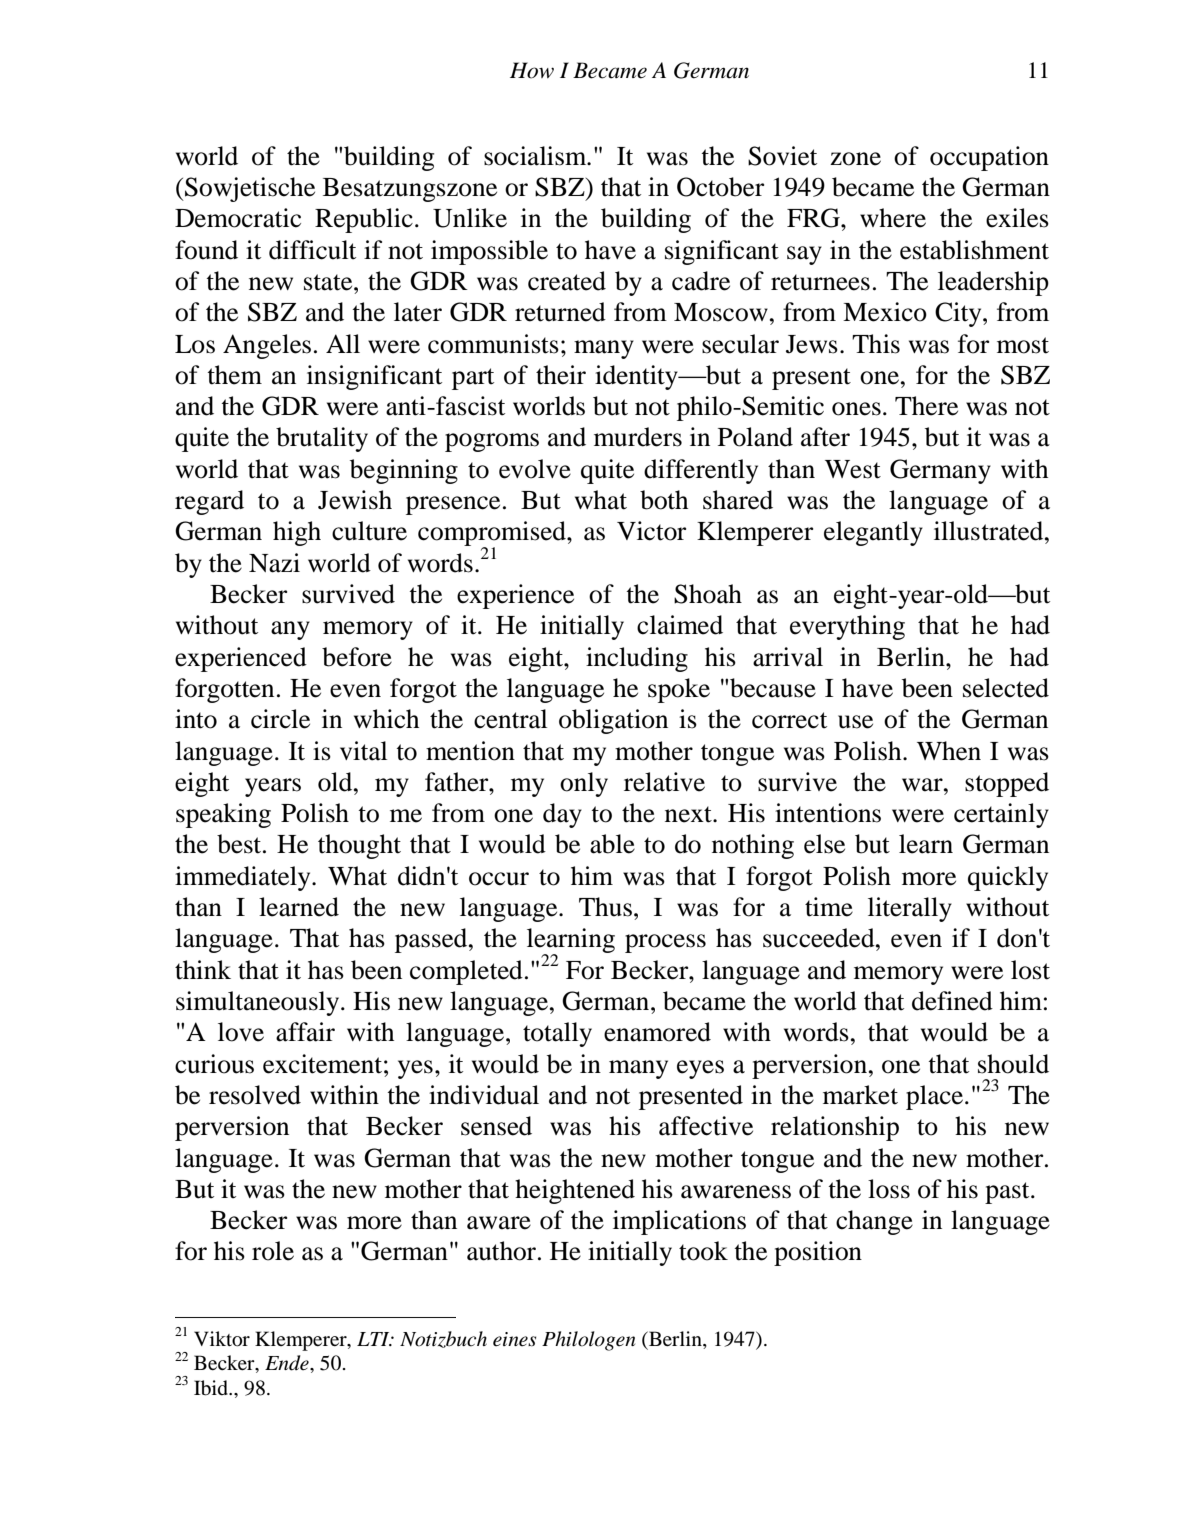 This screenshot has height=1540, width=1190. I want to click on circle, so click(280, 719).
